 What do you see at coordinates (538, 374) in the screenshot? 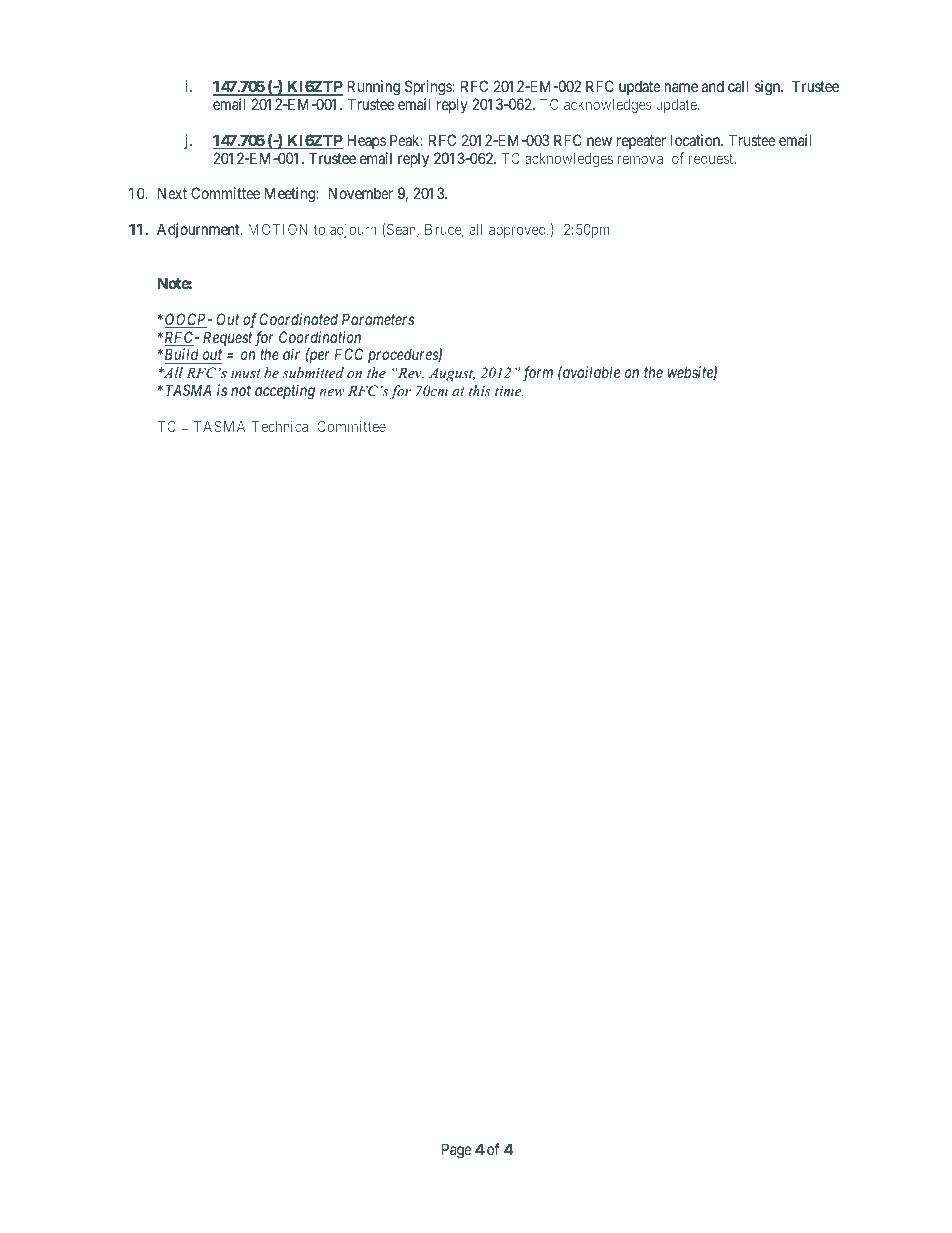
I see `form` at bounding box center [538, 374].
